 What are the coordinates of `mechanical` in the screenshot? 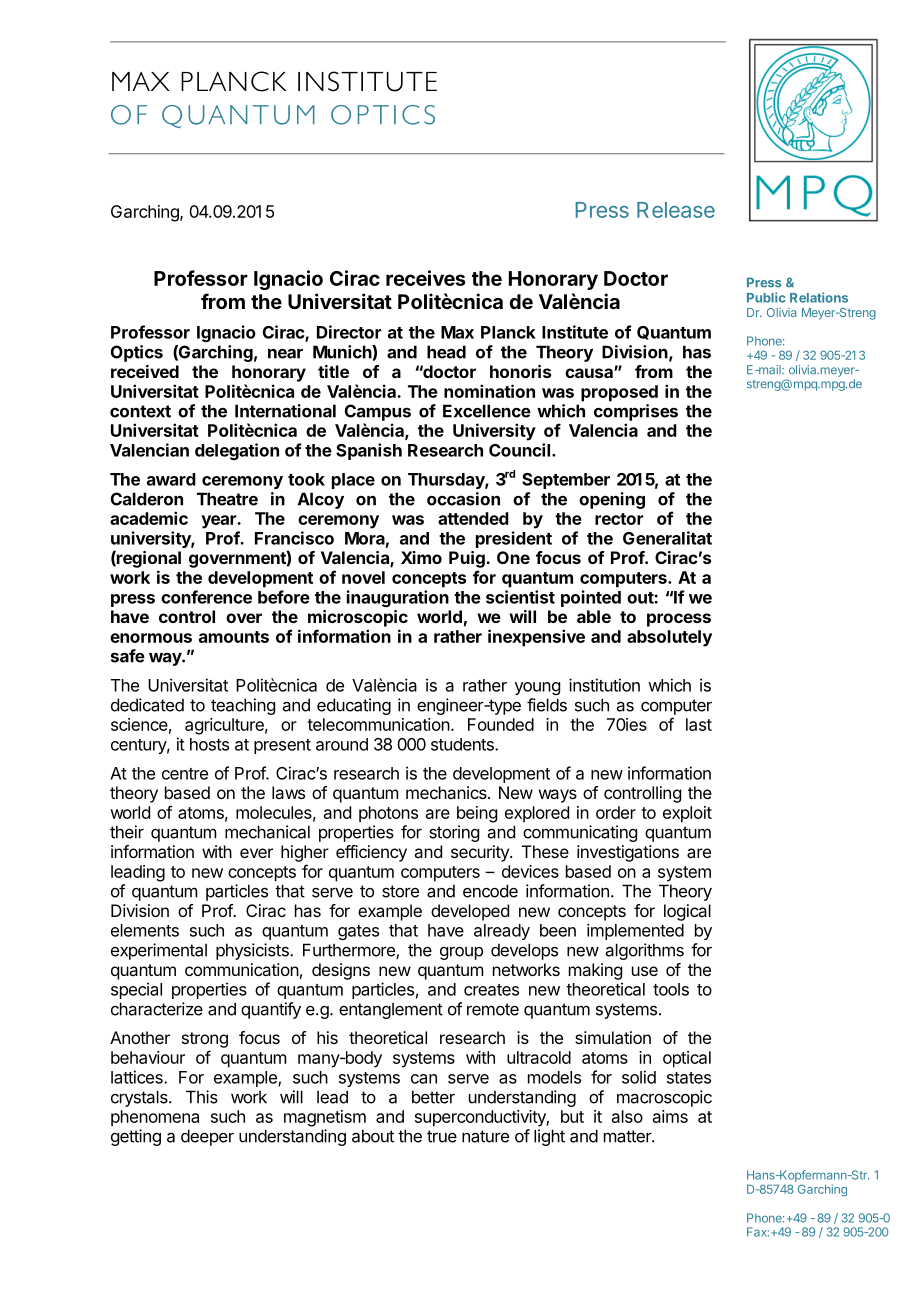 It's located at (267, 832).
